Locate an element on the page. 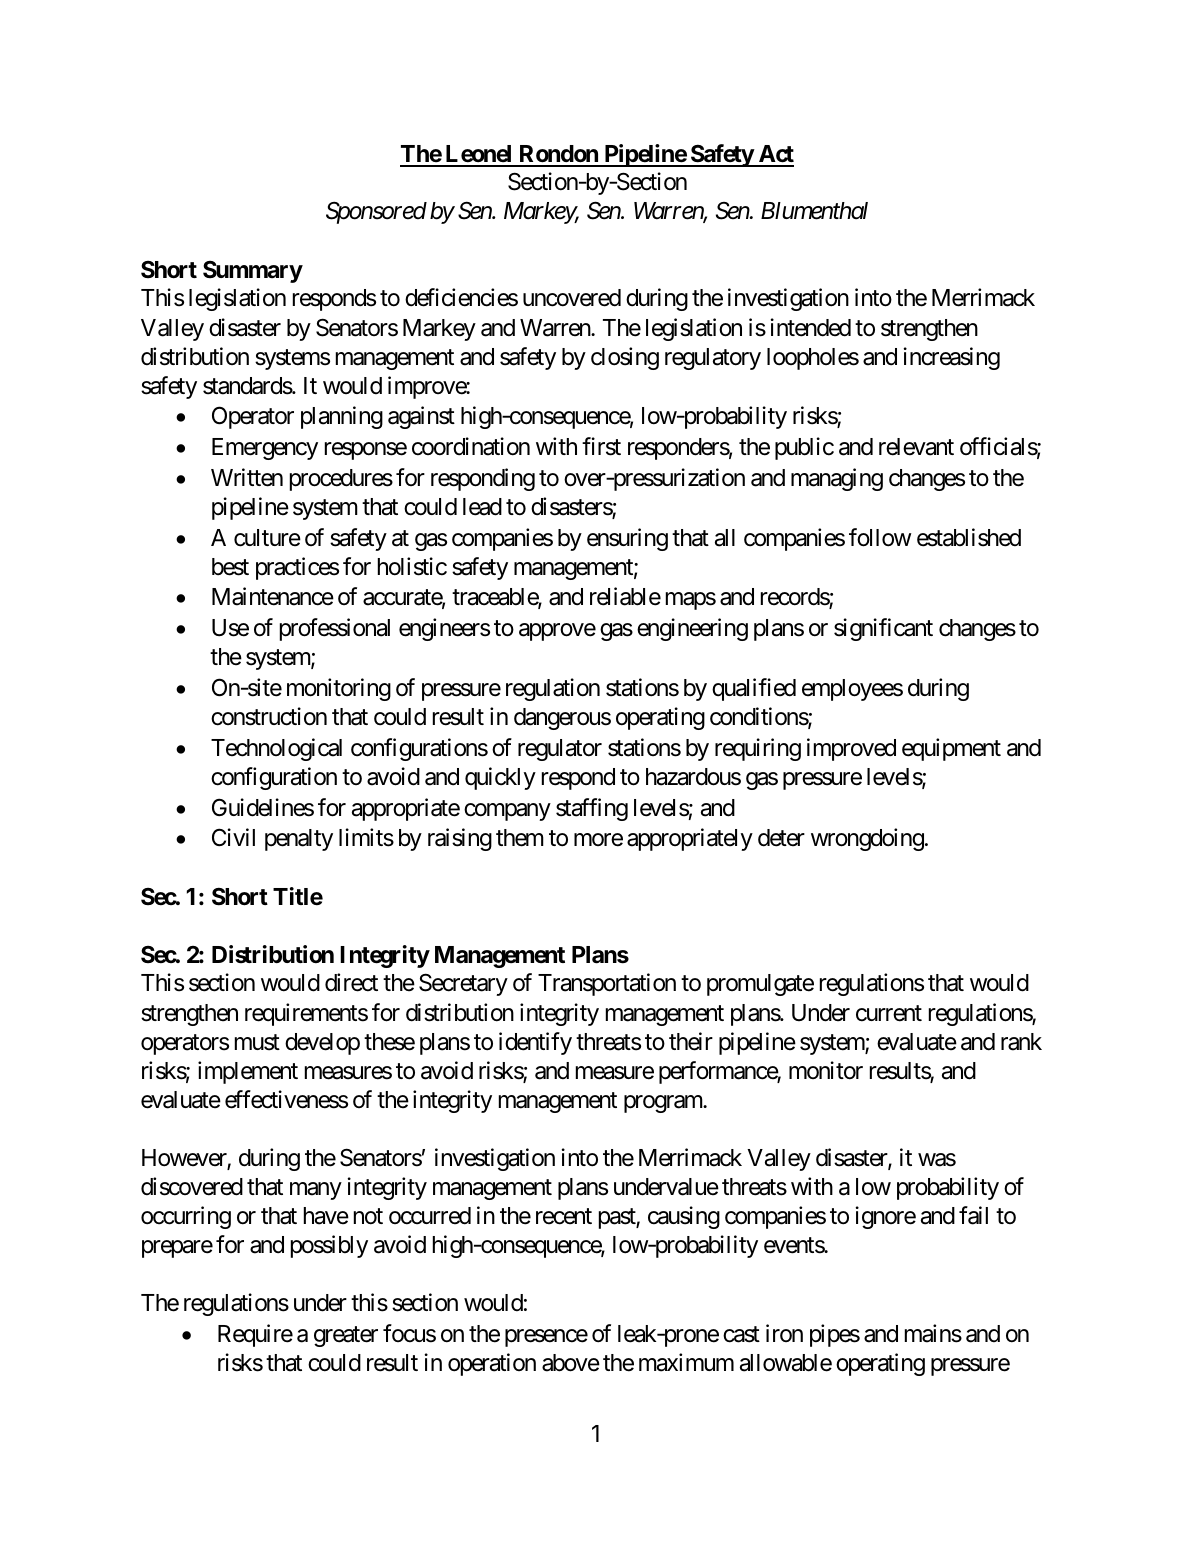 This document has width=1194, height=1545. greater is located at coordinates (346, 1336).
